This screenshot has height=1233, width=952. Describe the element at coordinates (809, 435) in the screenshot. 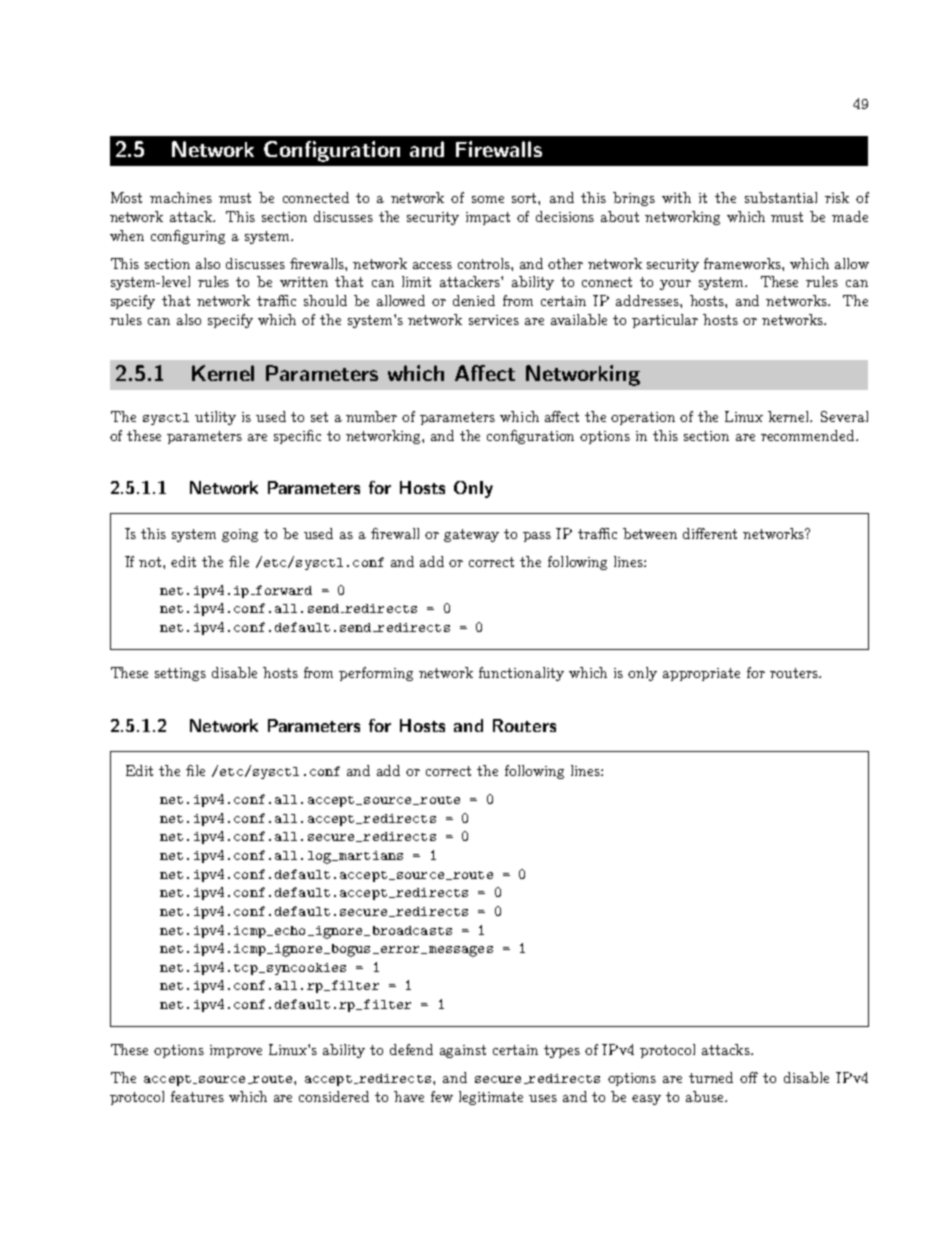

I see `recommended` at that location.
